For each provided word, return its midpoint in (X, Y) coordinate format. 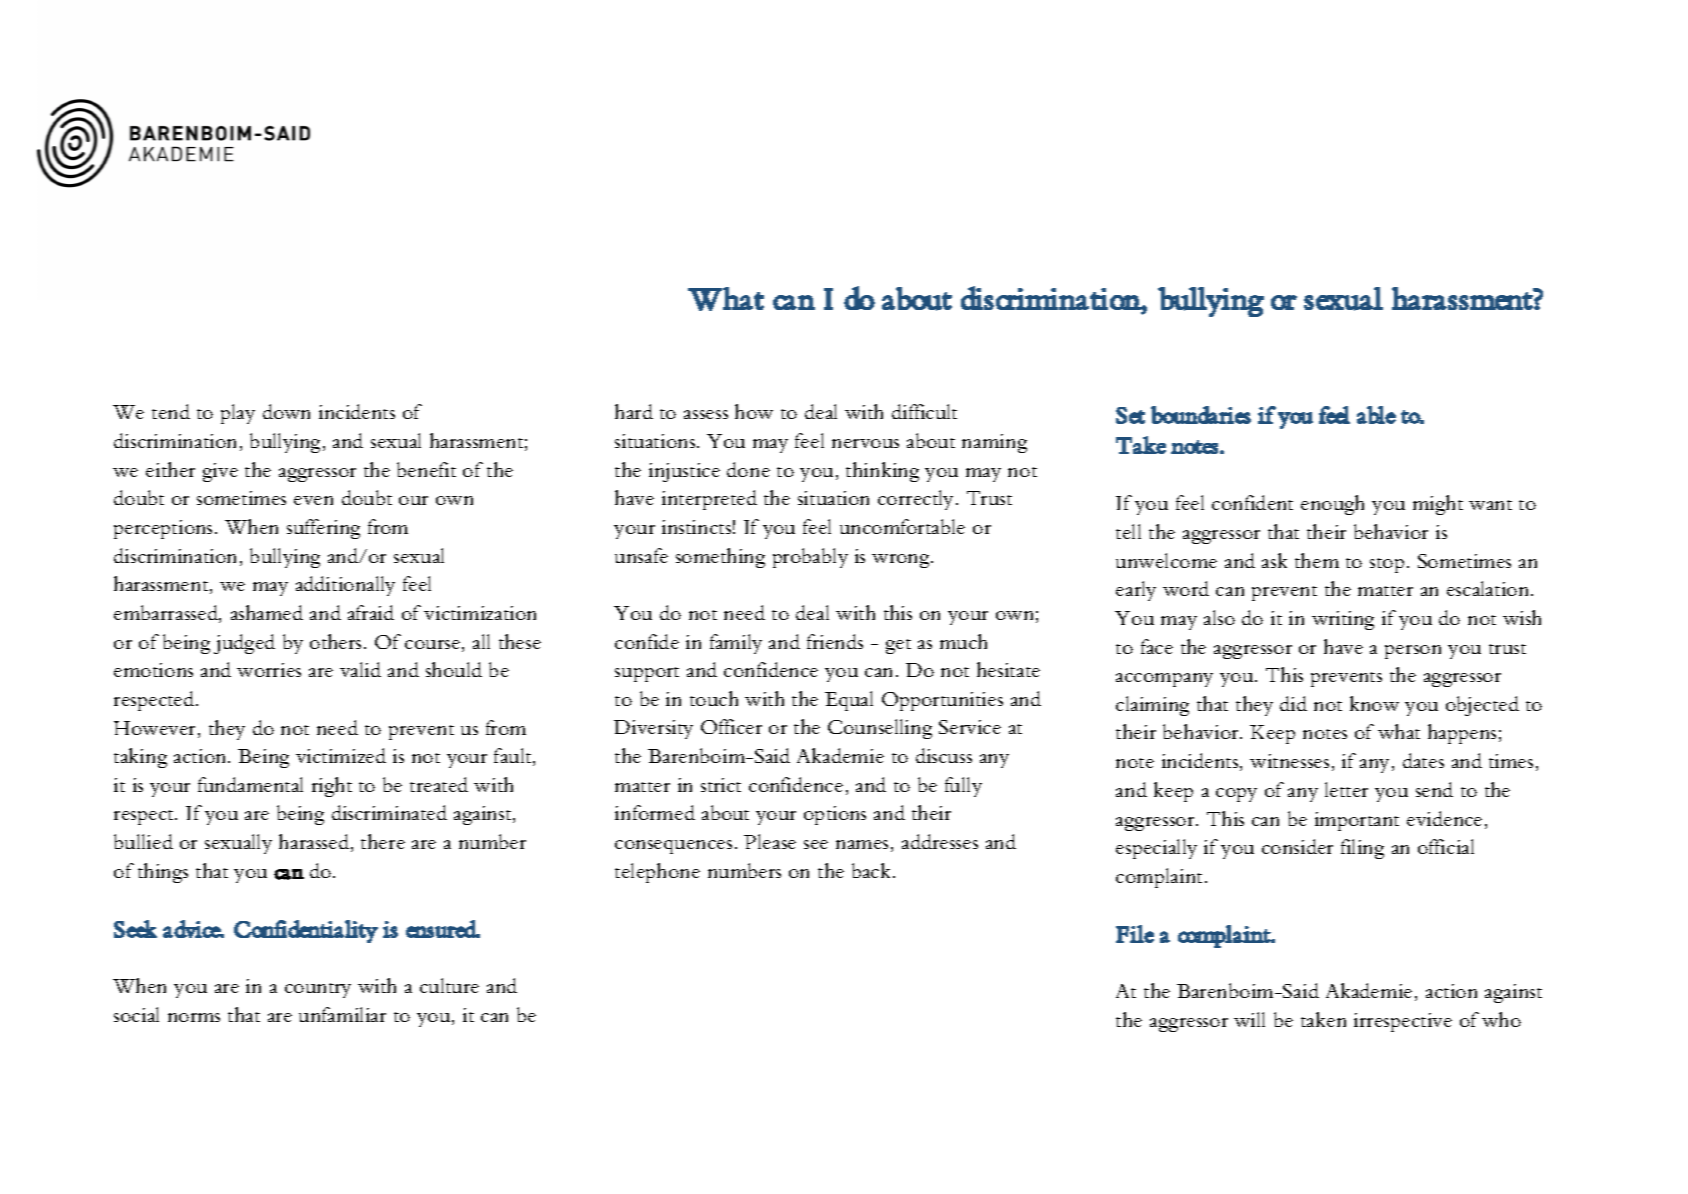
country (318, 990)
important (1357, 821)
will (1249, 1019)
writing (1343, 620)
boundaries (1201, 415)
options (835, 815)
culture (449, 985)
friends (835, 641)
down (286, 411)
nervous (865, 443)
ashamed (267, 612)
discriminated (389, 812)
